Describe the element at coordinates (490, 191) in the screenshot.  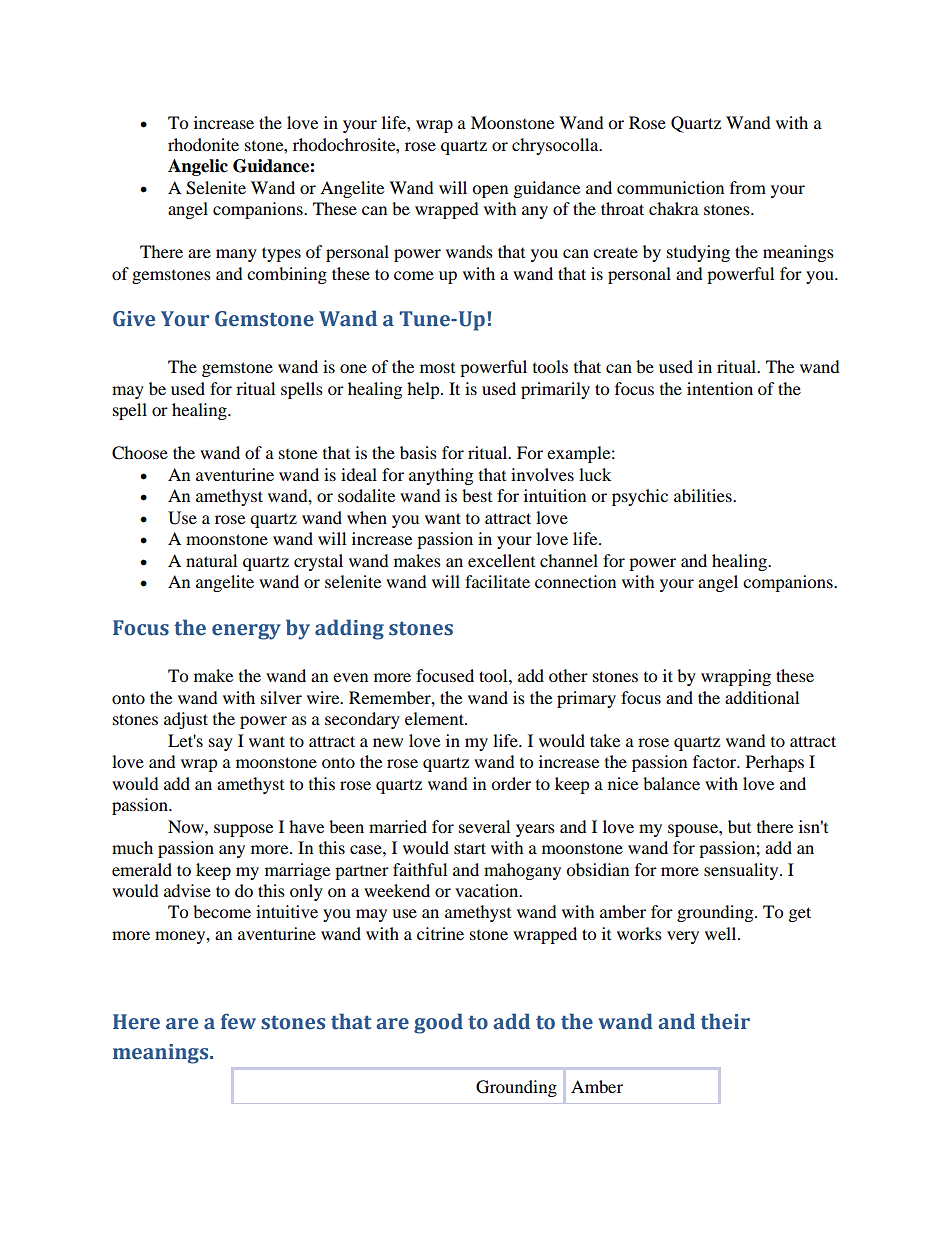
I see `open` at that location.
